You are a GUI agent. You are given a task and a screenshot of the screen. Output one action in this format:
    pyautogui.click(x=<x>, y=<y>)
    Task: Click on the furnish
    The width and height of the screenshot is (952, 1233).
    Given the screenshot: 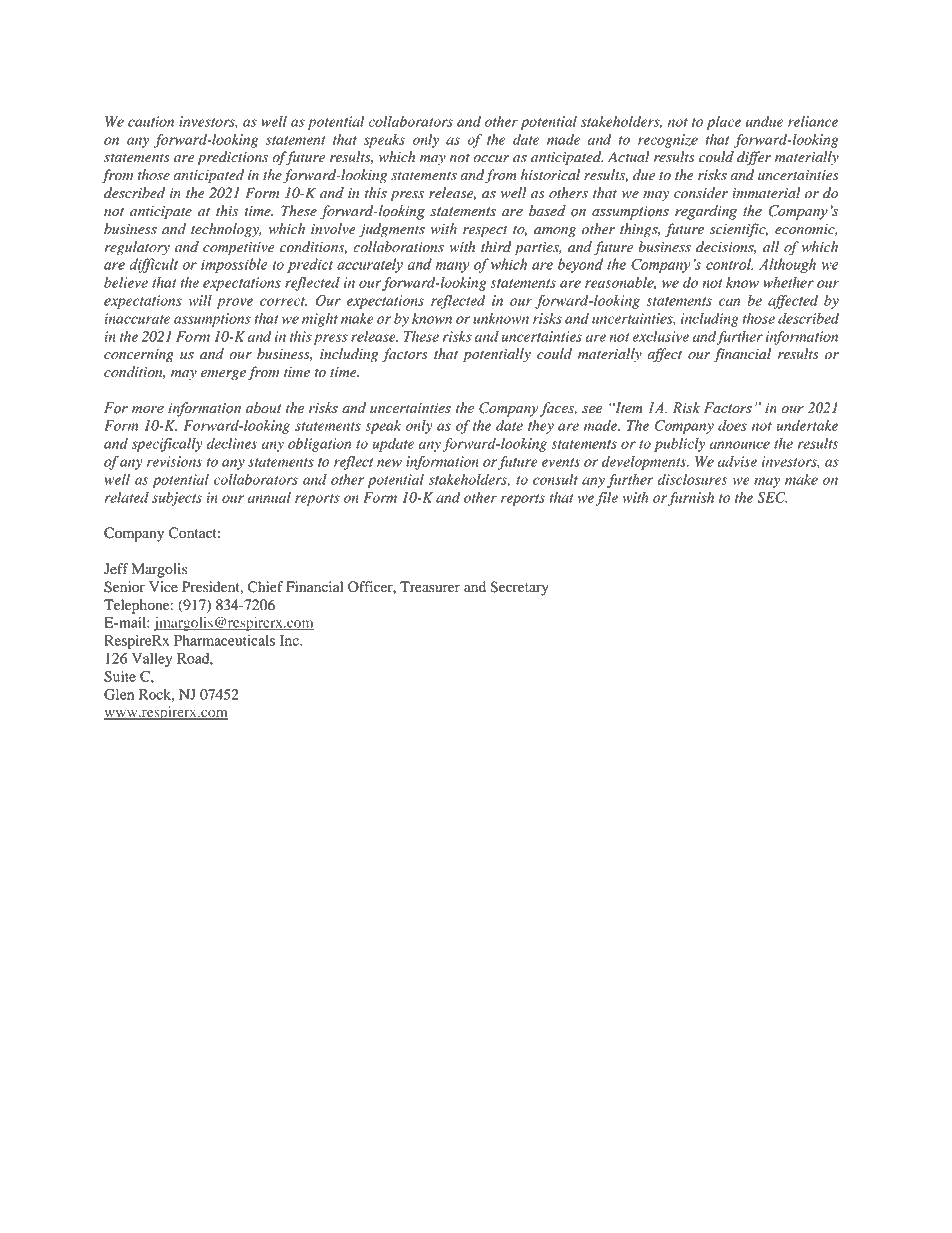 What is the action you would take?
    pyautogui.click(x=691, y=499)
